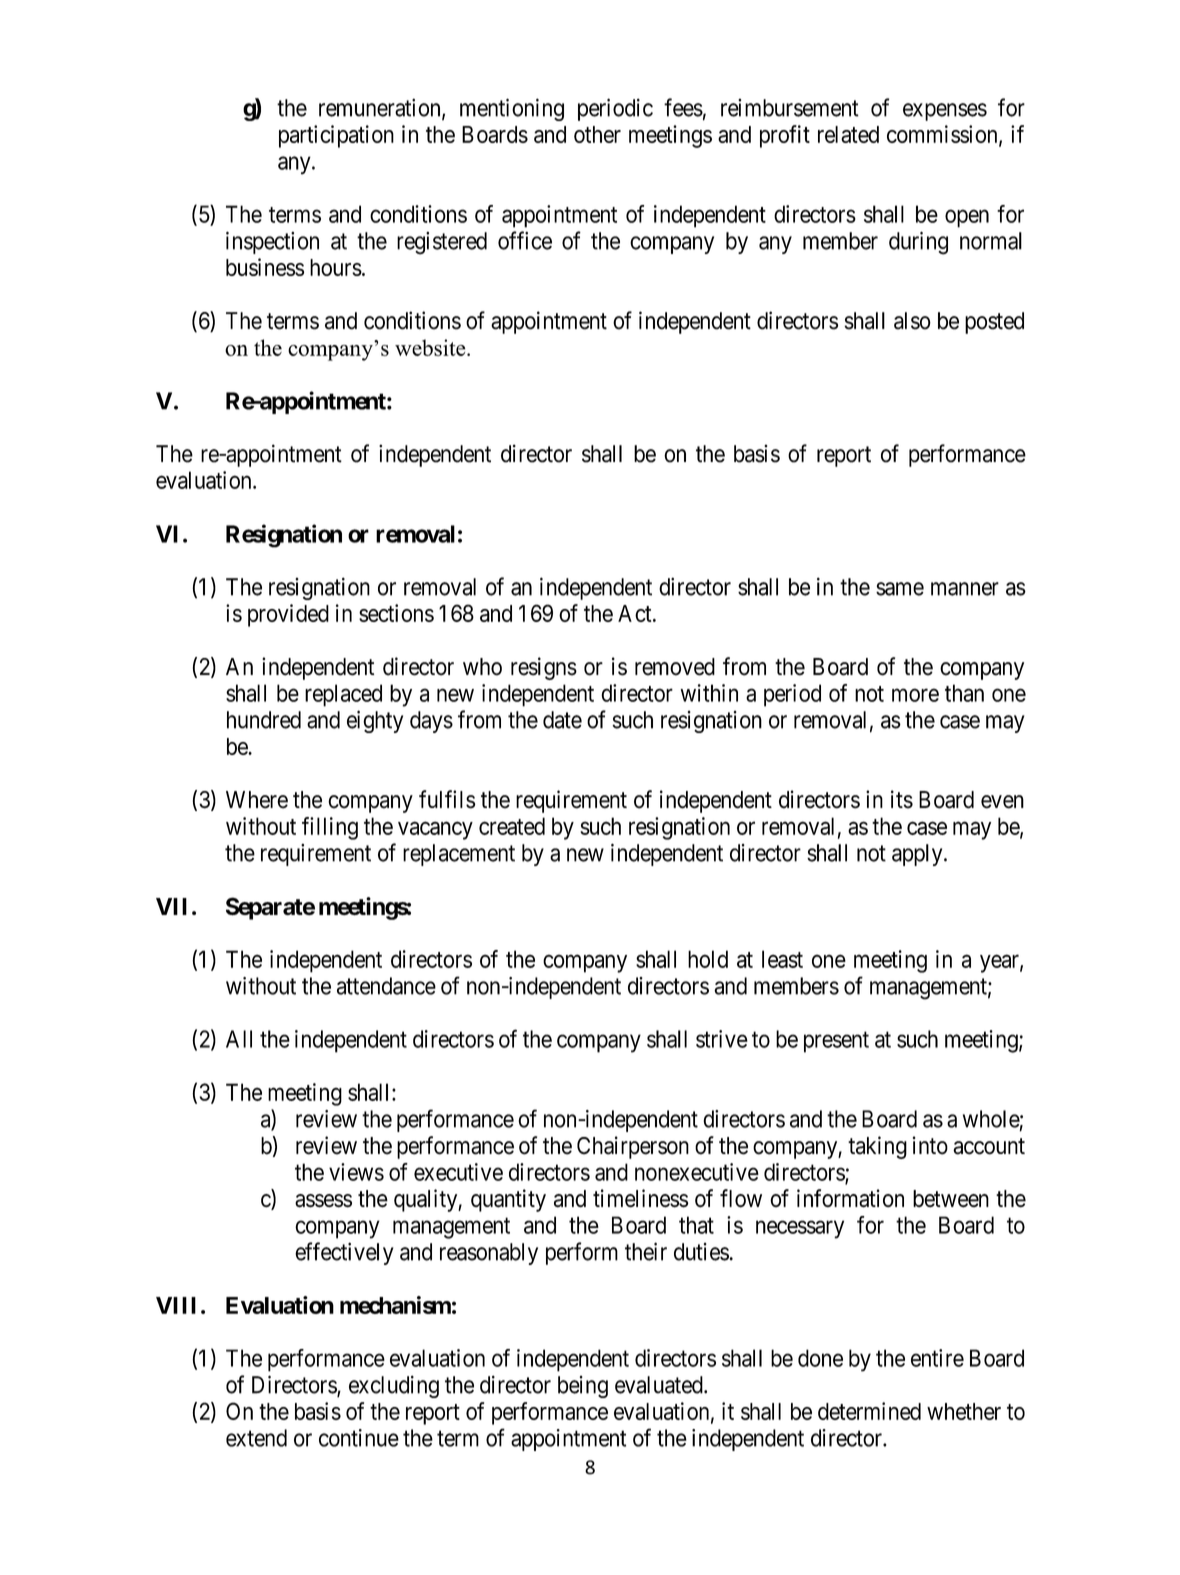  Describe the element at coordinates (288, 615) in the screenshot. I see `provided` at that location.
